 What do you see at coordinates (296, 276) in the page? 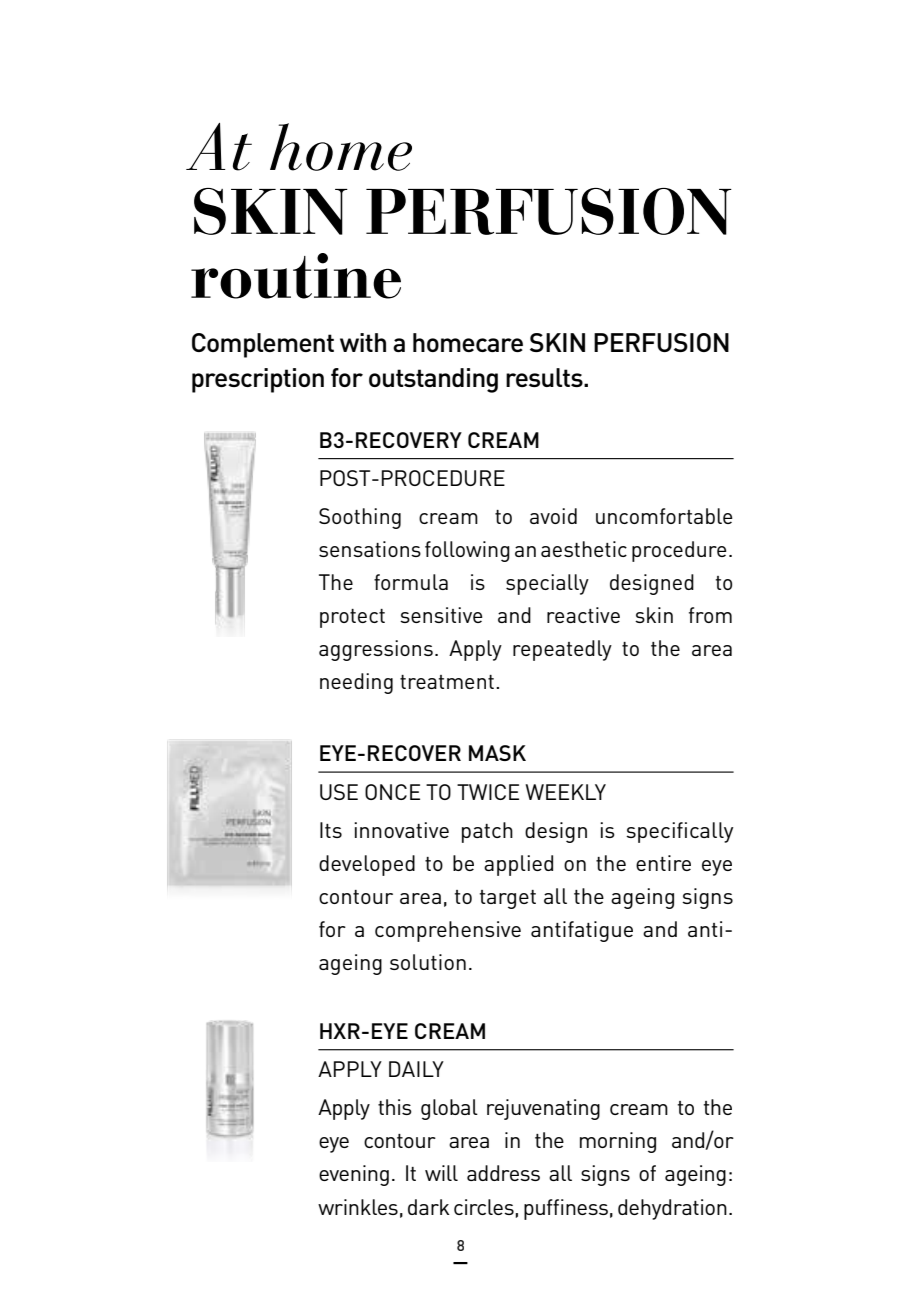
I see `routine` at bounding box center [296, 276].
